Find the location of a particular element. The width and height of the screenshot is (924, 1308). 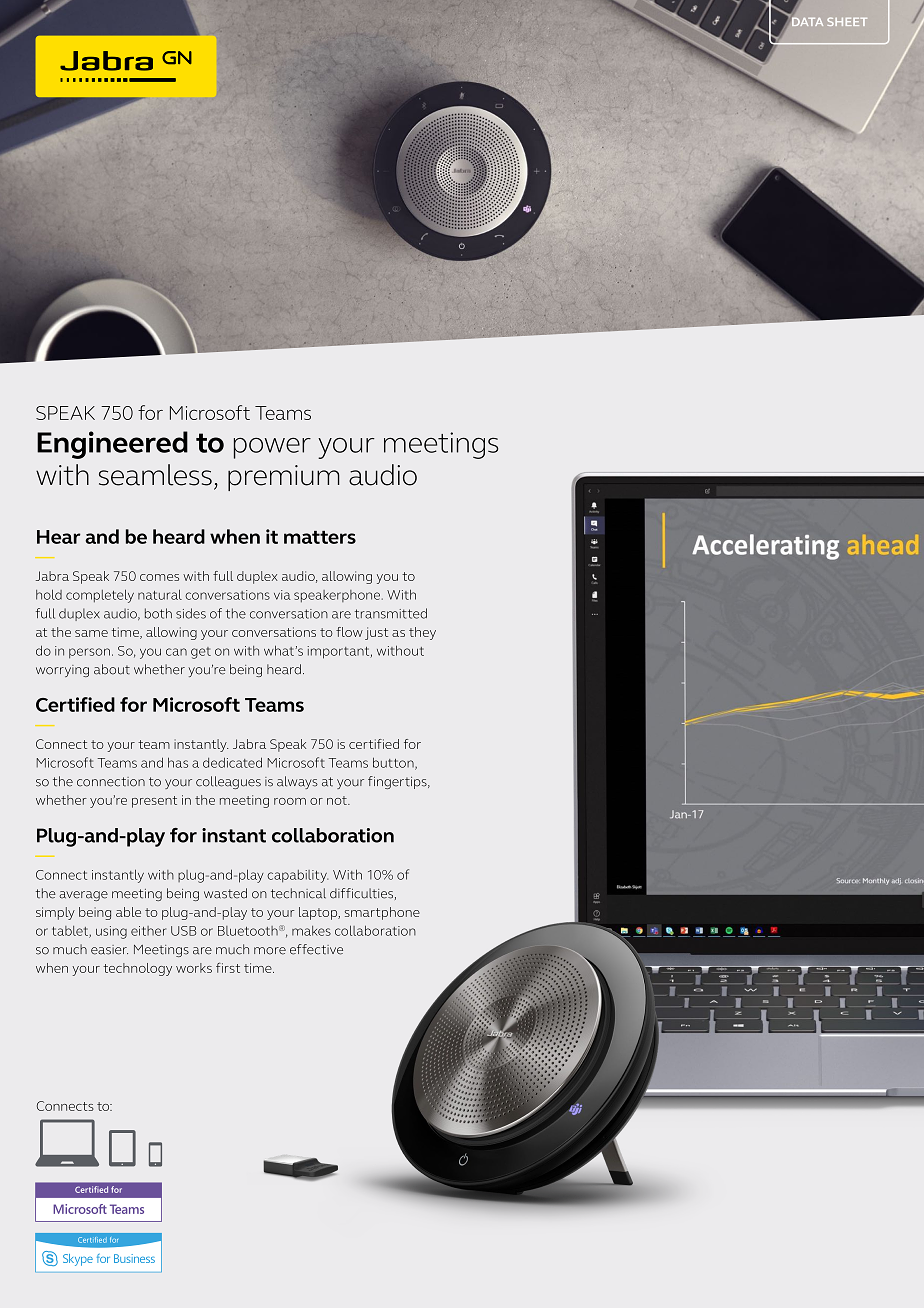

just is located at coordinates (376, 633).
